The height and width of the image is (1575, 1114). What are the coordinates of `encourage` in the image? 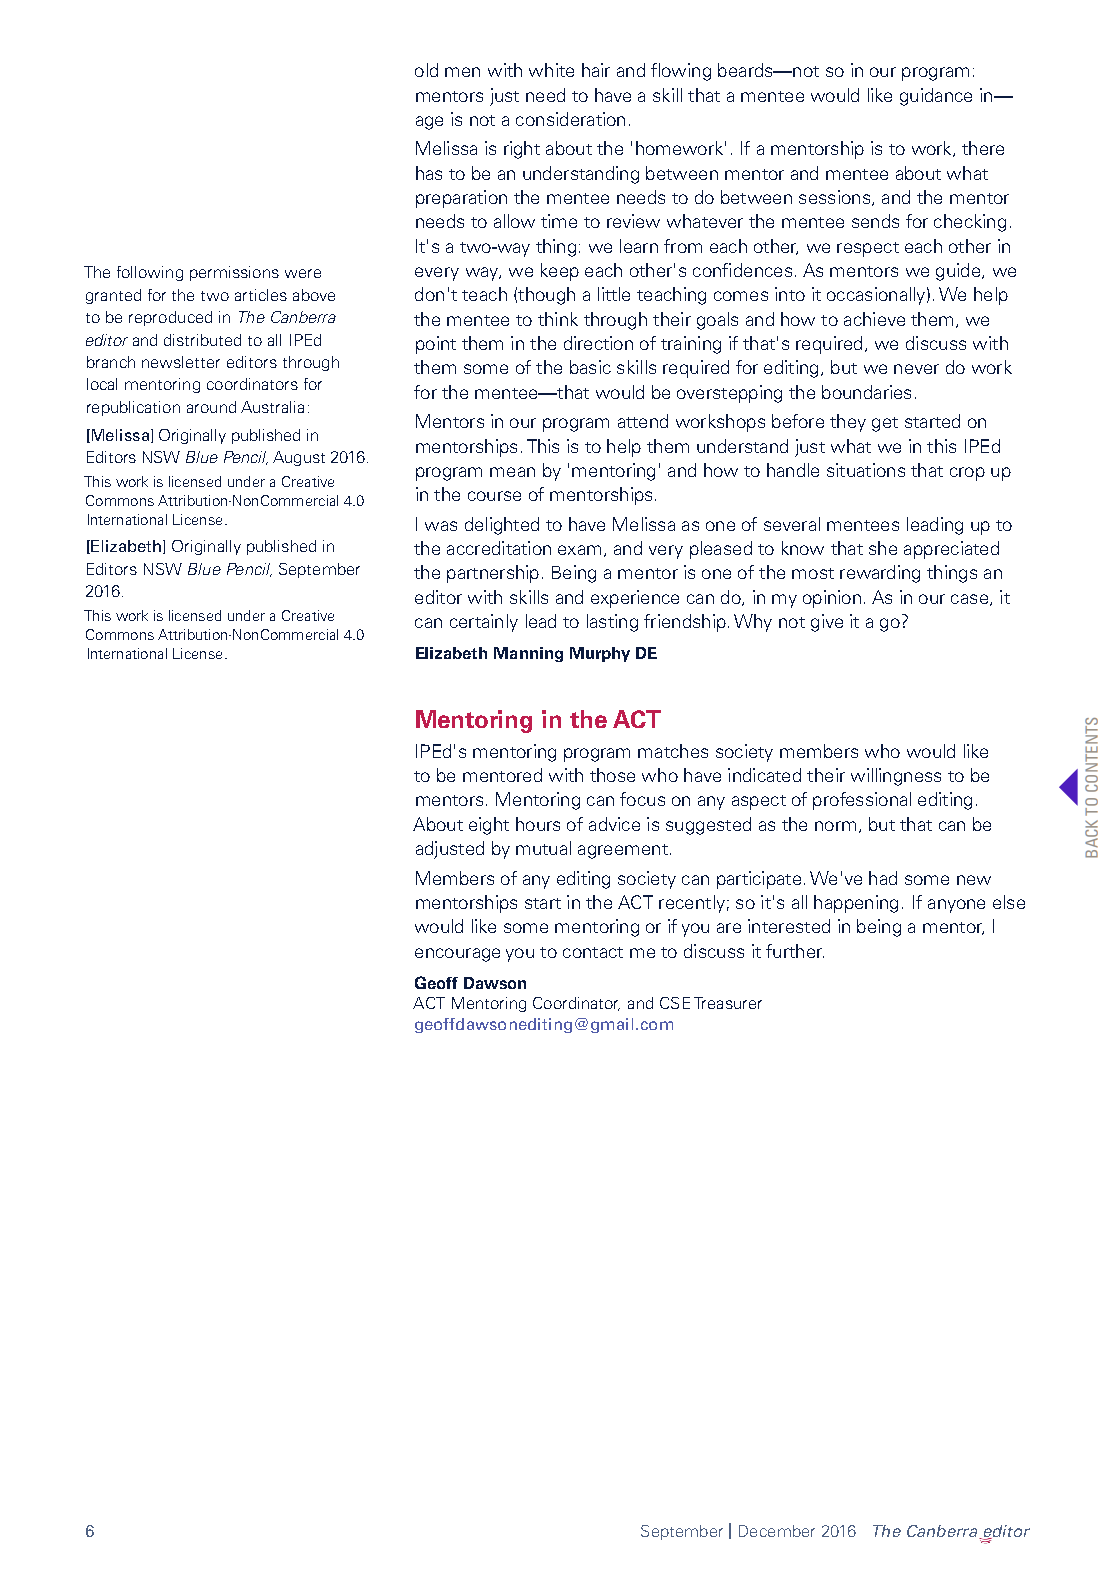 It's located at (457, 955).
